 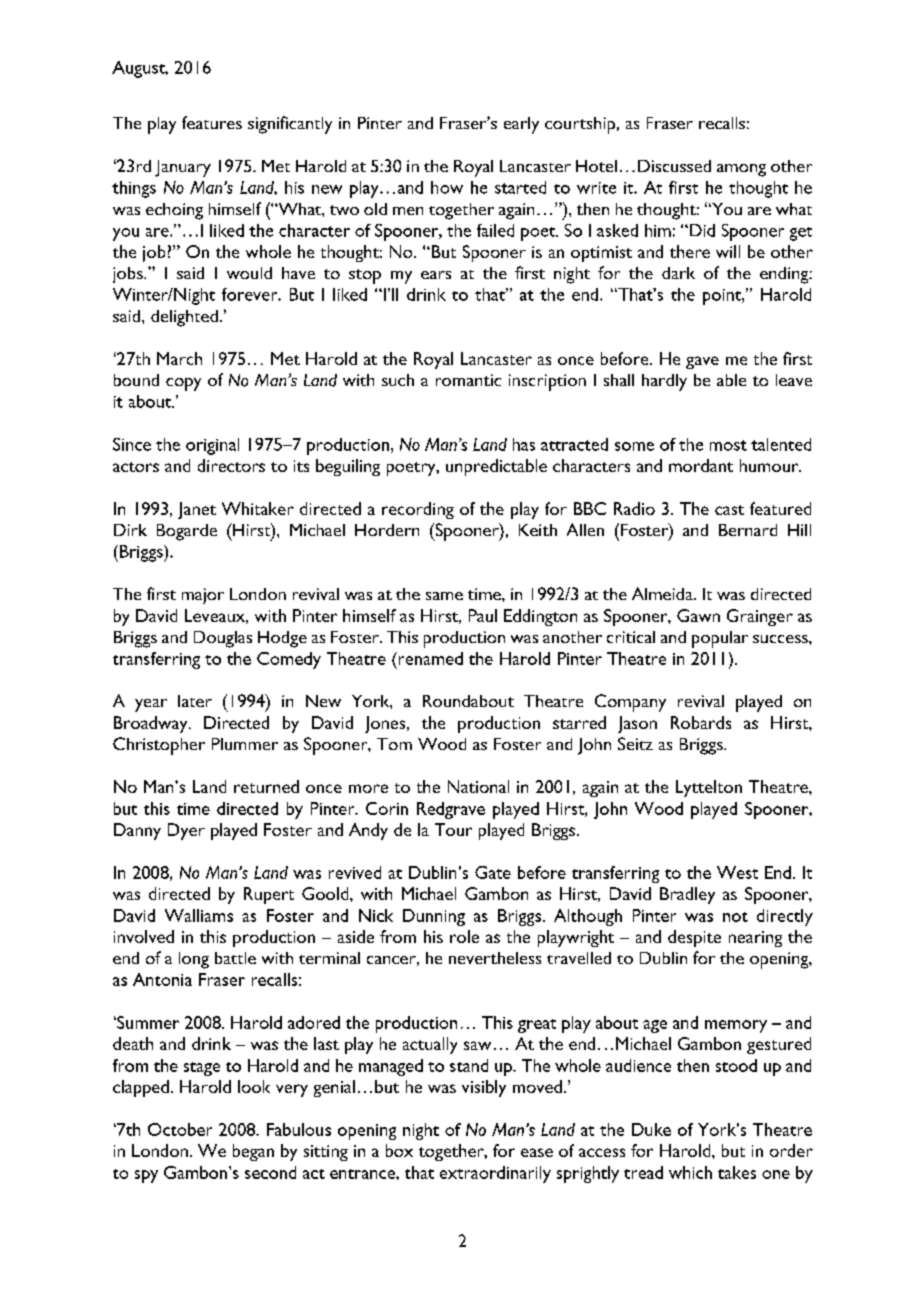 What do you see at coordinates (720, 639) in the page?
I see `popular` at bounding box center [720, 639].
